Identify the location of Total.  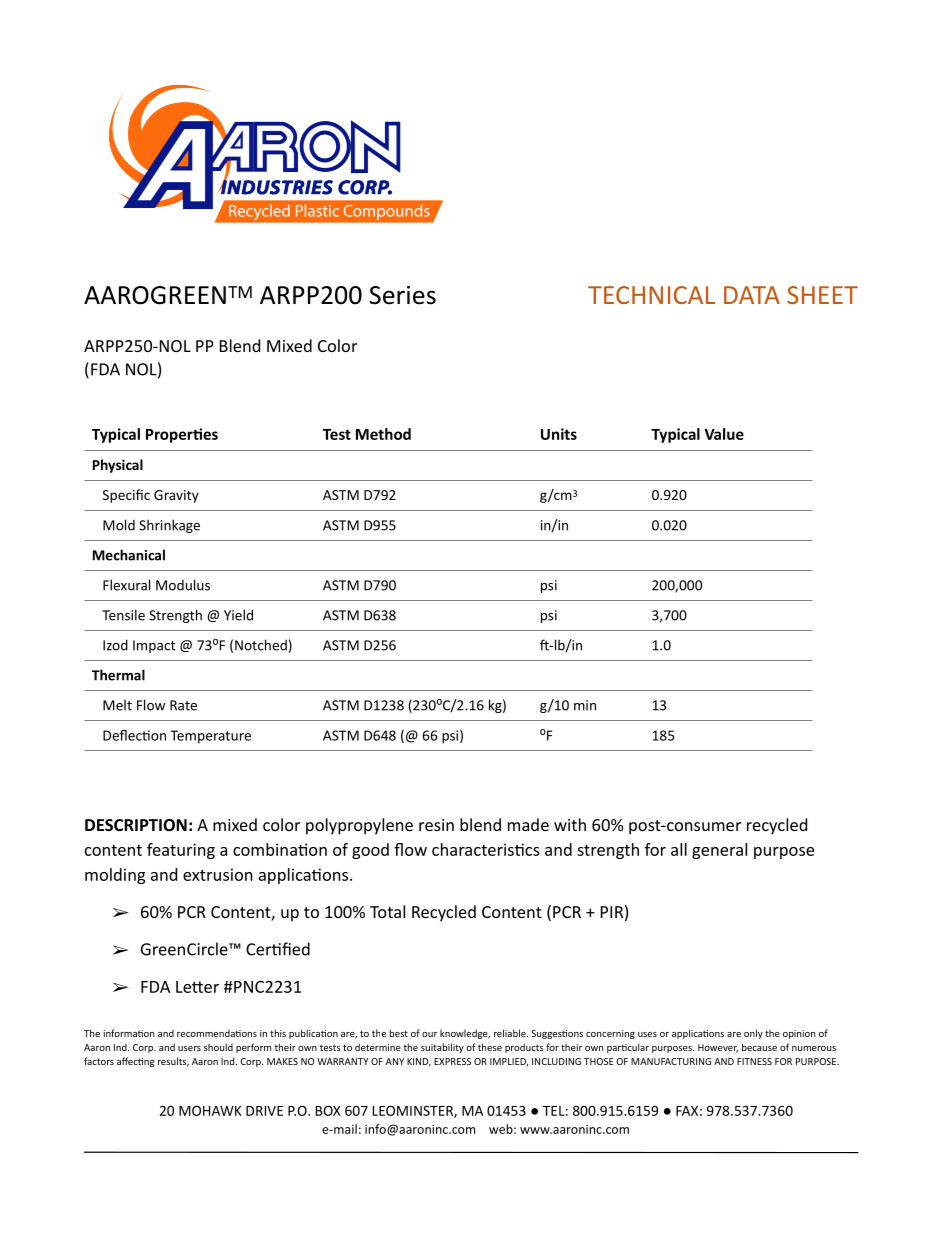
(387, 911).
